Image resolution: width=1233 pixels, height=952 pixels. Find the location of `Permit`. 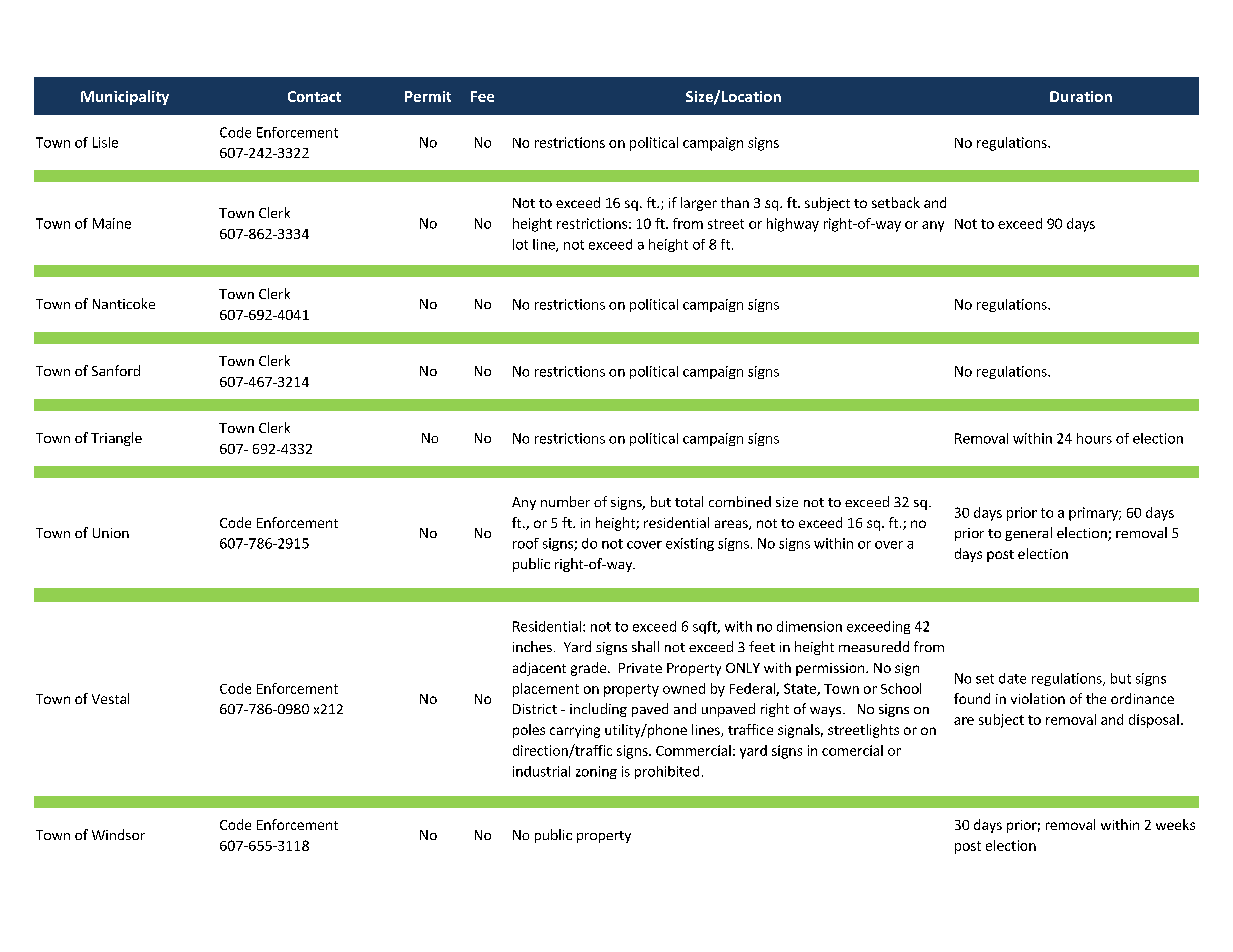

Permit is located at coordinates (428, 96).
